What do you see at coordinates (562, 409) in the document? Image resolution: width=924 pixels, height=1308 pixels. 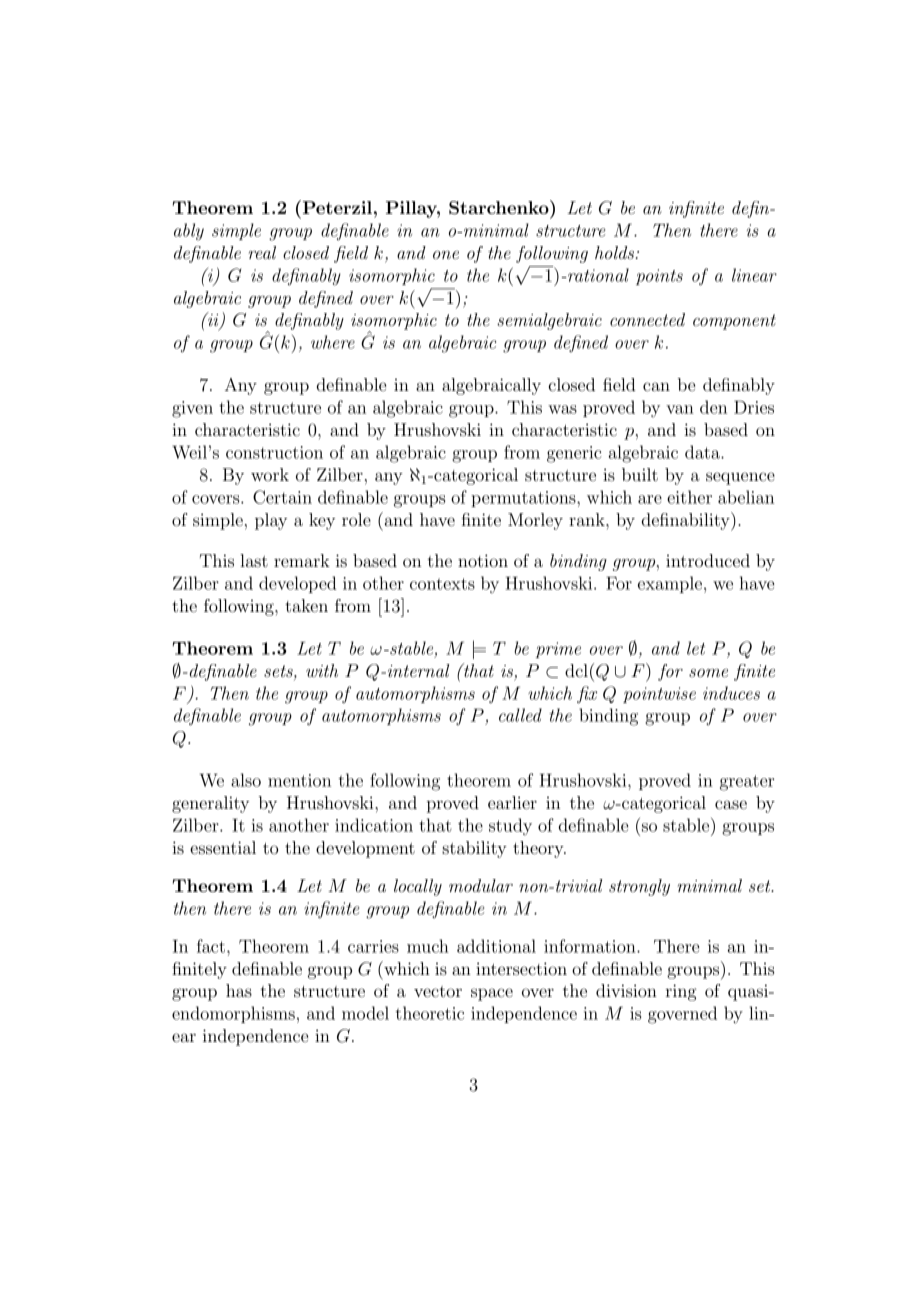 I see `was` at bounding box center [562, 409].
